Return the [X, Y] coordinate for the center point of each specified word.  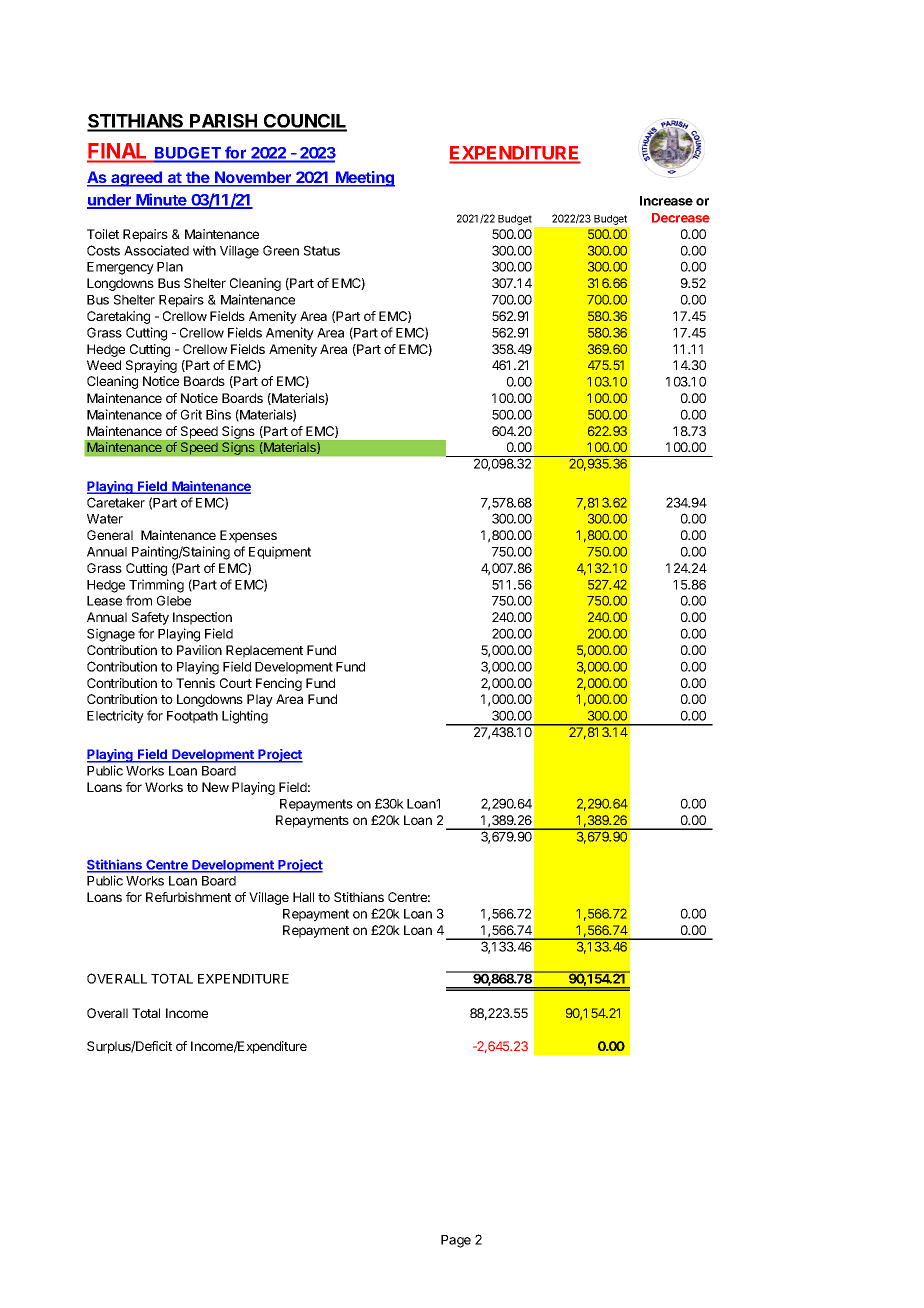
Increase [666, 201]
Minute [161, 200]
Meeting [364, 179]
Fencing [279, 684]
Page [456, 1241]
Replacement [264, 651]
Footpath [192, 717]
